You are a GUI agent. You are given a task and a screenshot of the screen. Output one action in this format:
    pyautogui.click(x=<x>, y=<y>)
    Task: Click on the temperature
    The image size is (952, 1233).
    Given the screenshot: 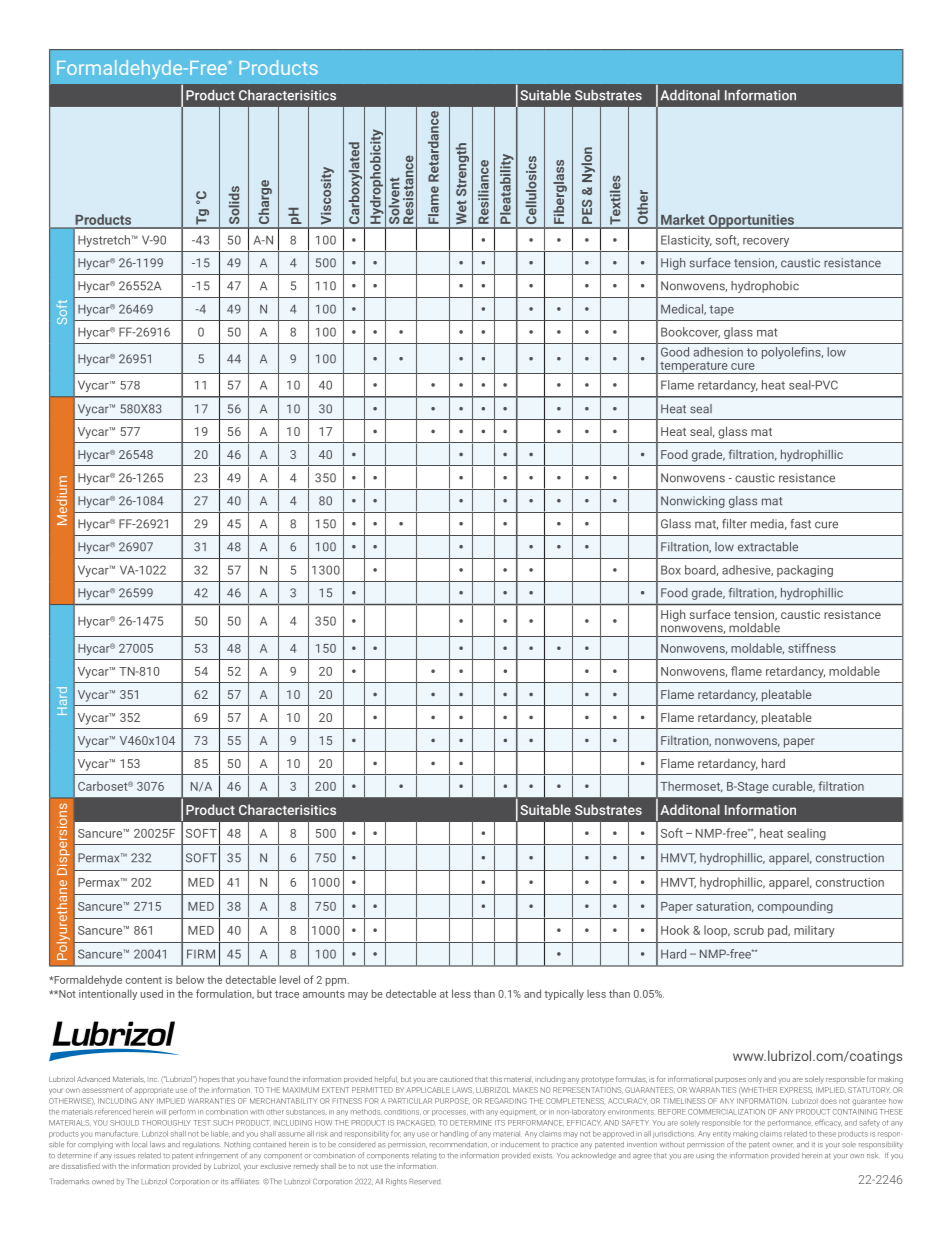 What is the action you would take?
    pyautogui.click(x=694, y=367)
